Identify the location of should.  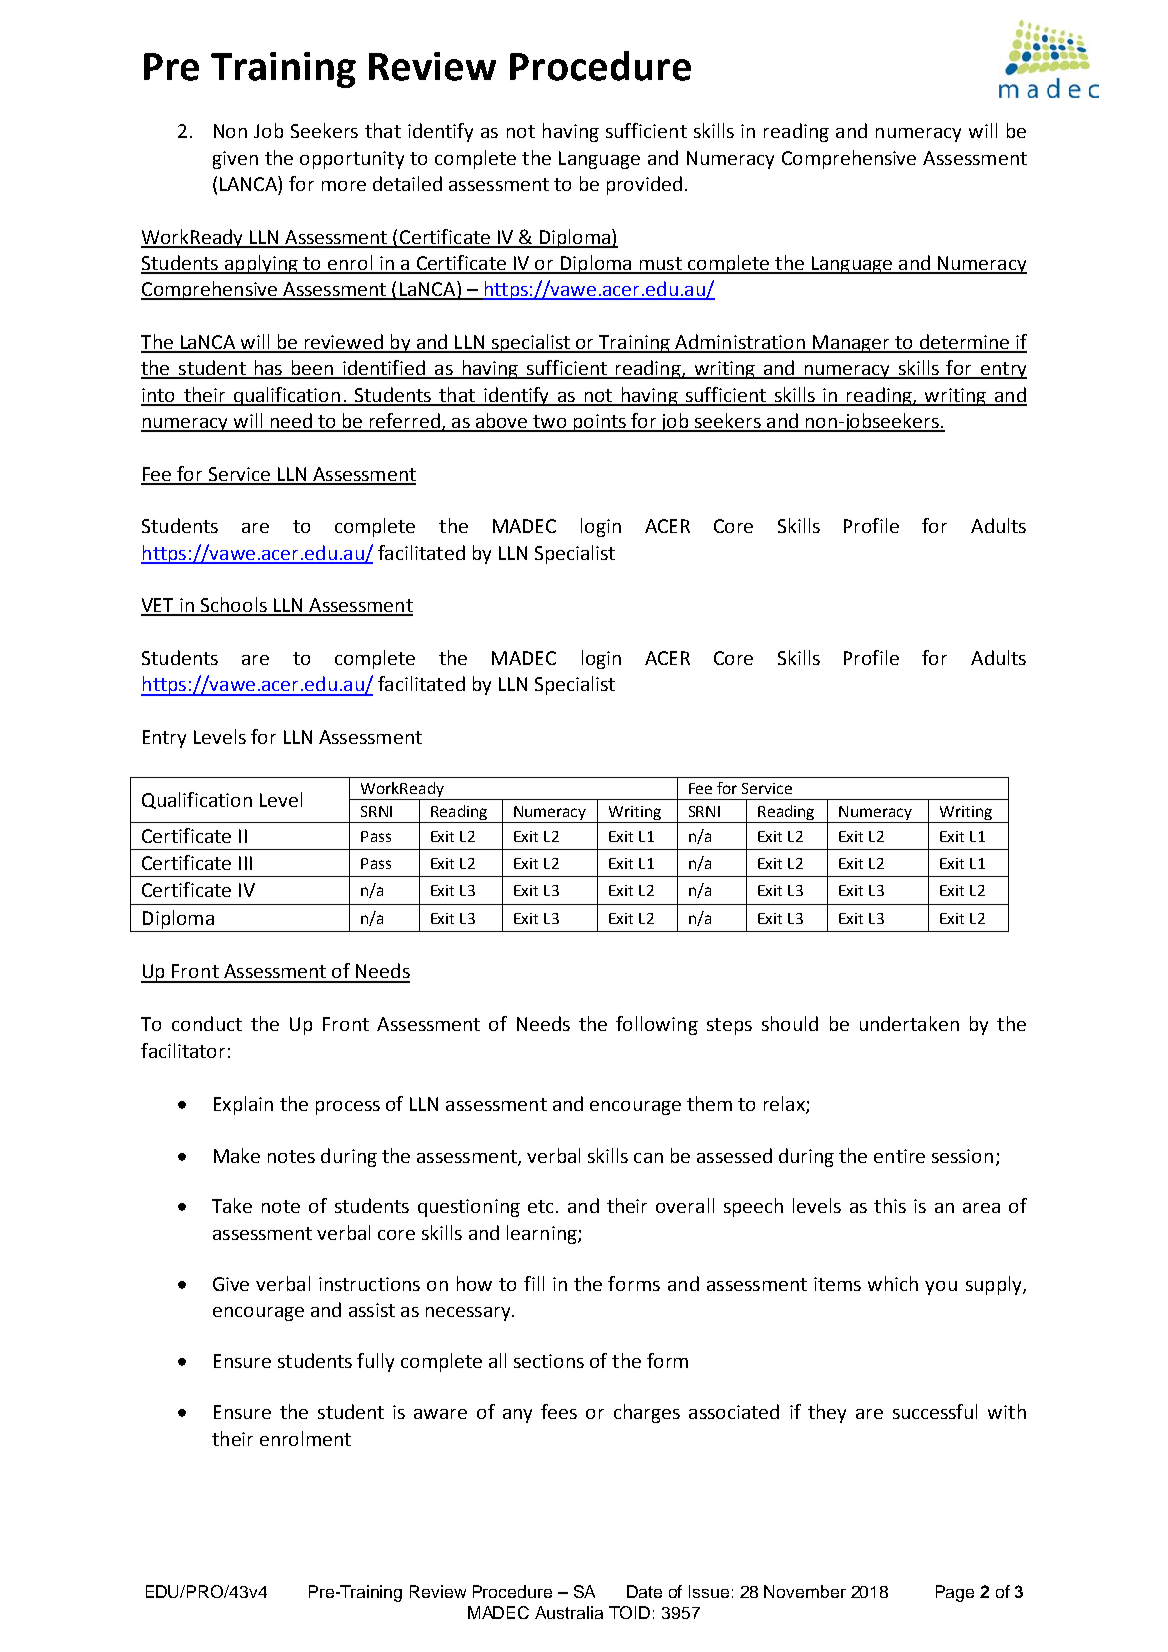
(790, 1023).
